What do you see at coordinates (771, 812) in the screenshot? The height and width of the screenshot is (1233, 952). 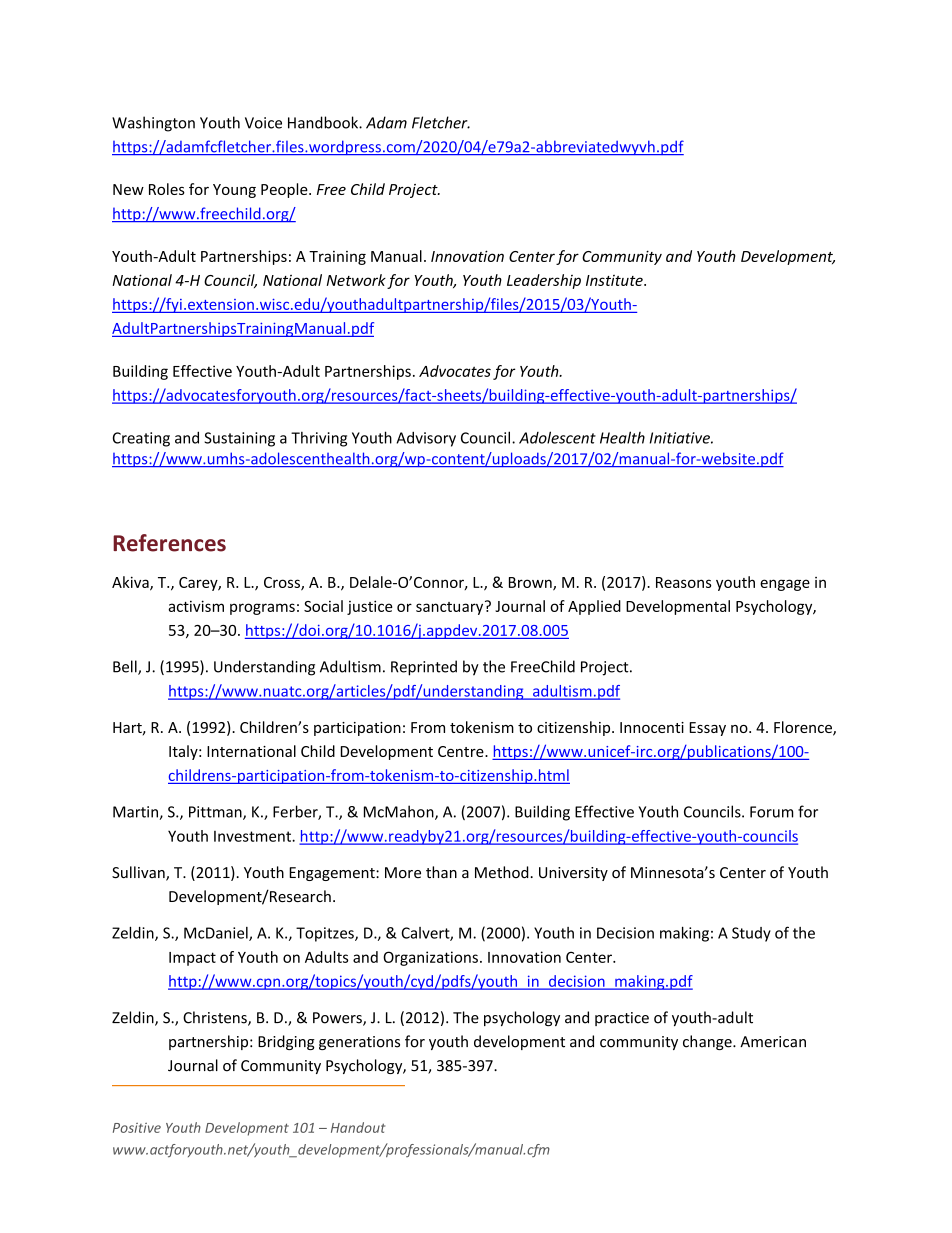 I see `Forum` at bounding box center [771, 812].
